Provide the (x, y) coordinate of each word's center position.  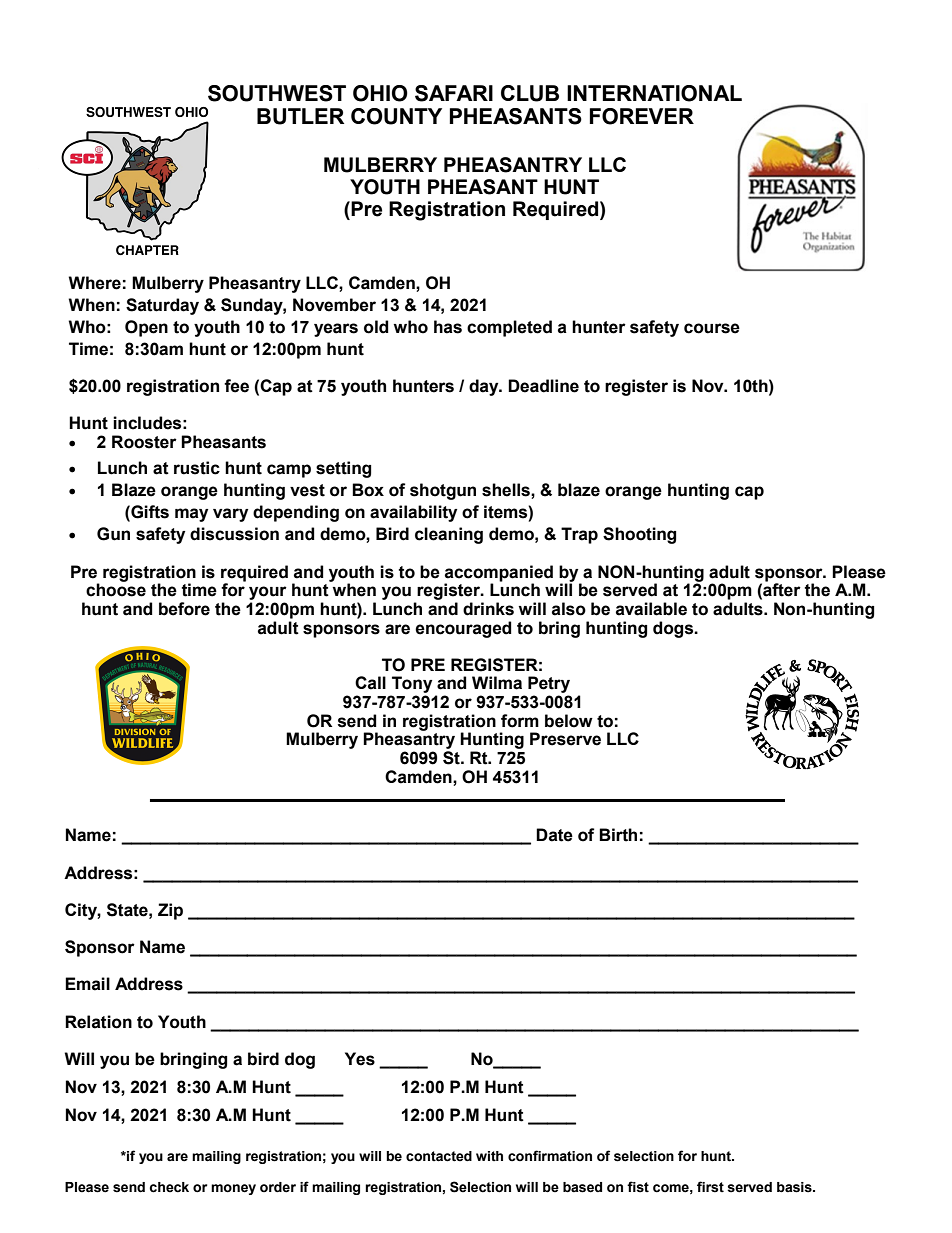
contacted (439, 1156)
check (169, 1187)
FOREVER (642, 116)
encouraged (463, 629)
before (184, 609)
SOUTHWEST (277, 93)
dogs (674, 629)
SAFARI (454, 93)
